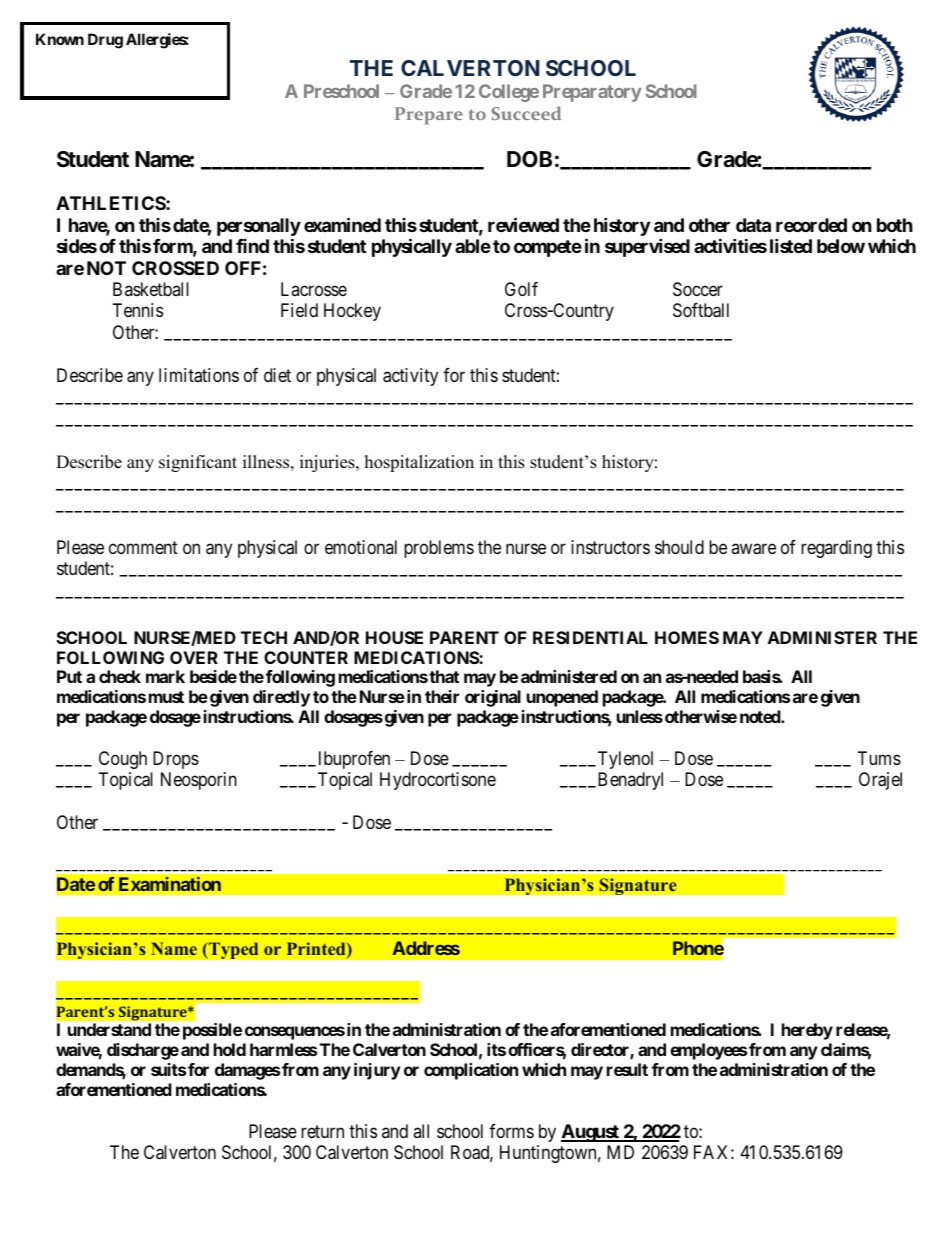 The width and height of the image is (952, 1233). Describe the element at coordinates (438, 781) in the image. I see `Hydrocortisone` at that location.
